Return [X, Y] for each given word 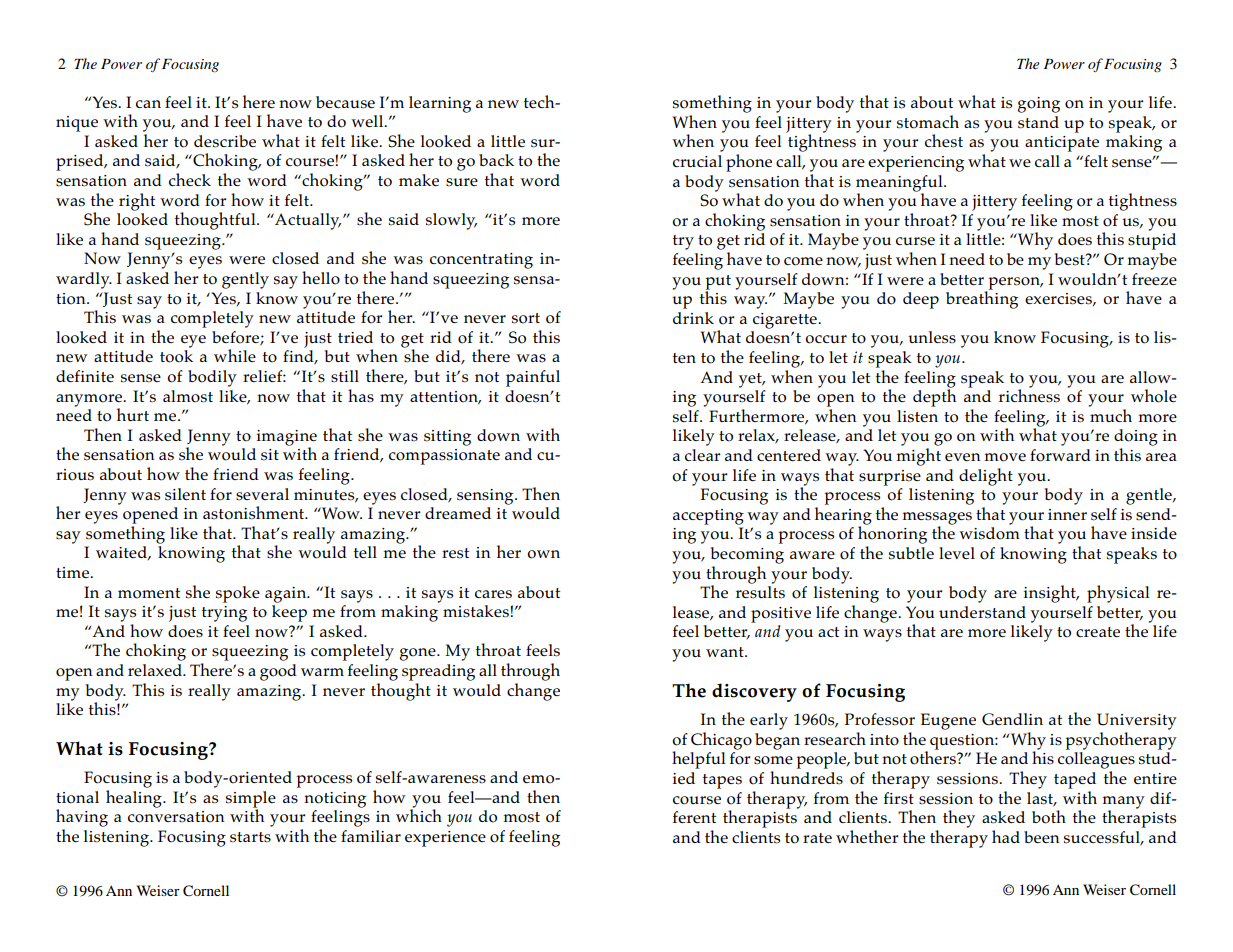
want [726, 652]
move [1005, 457]
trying [224, 614]
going [1039, 105]
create [1098, 632]
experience [445, 839]
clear [702, 455]
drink [693, 318]
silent [185, 494]
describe [225, 141]
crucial [697, 161]
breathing [982, 299]
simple [251, 800]
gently [245, 280]
